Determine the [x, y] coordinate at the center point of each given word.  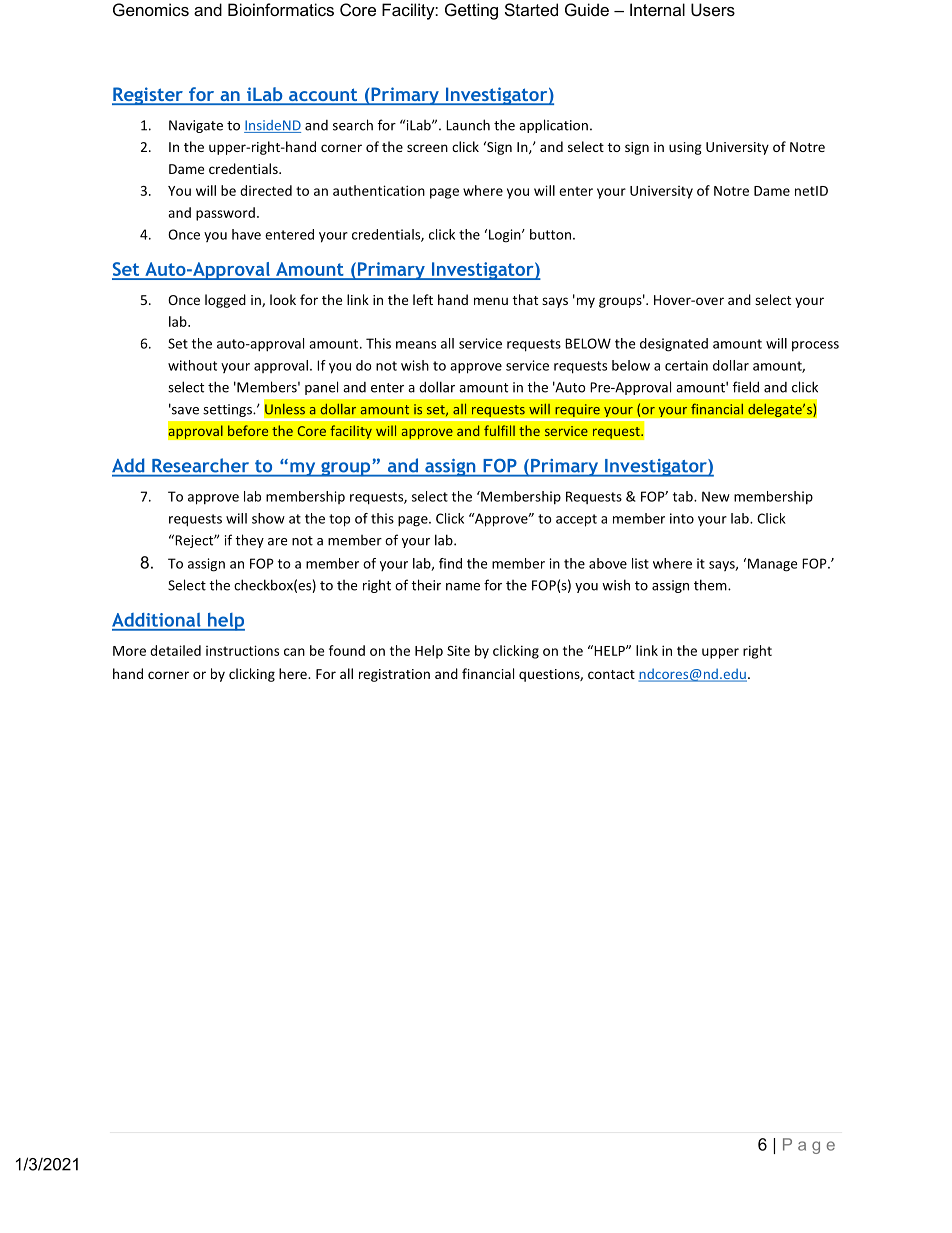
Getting [471, 11]
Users [713, 9]
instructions [242, 650]
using [685, 148]
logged [225, 301]
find [450, 563]
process [815, 346]
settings [228, 410]
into [682, 518]
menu [491, 301]
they [249, 541]
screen [427, 148]
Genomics [151, 9]
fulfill [499, 430]
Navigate [196, 126]
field [746, 387]
